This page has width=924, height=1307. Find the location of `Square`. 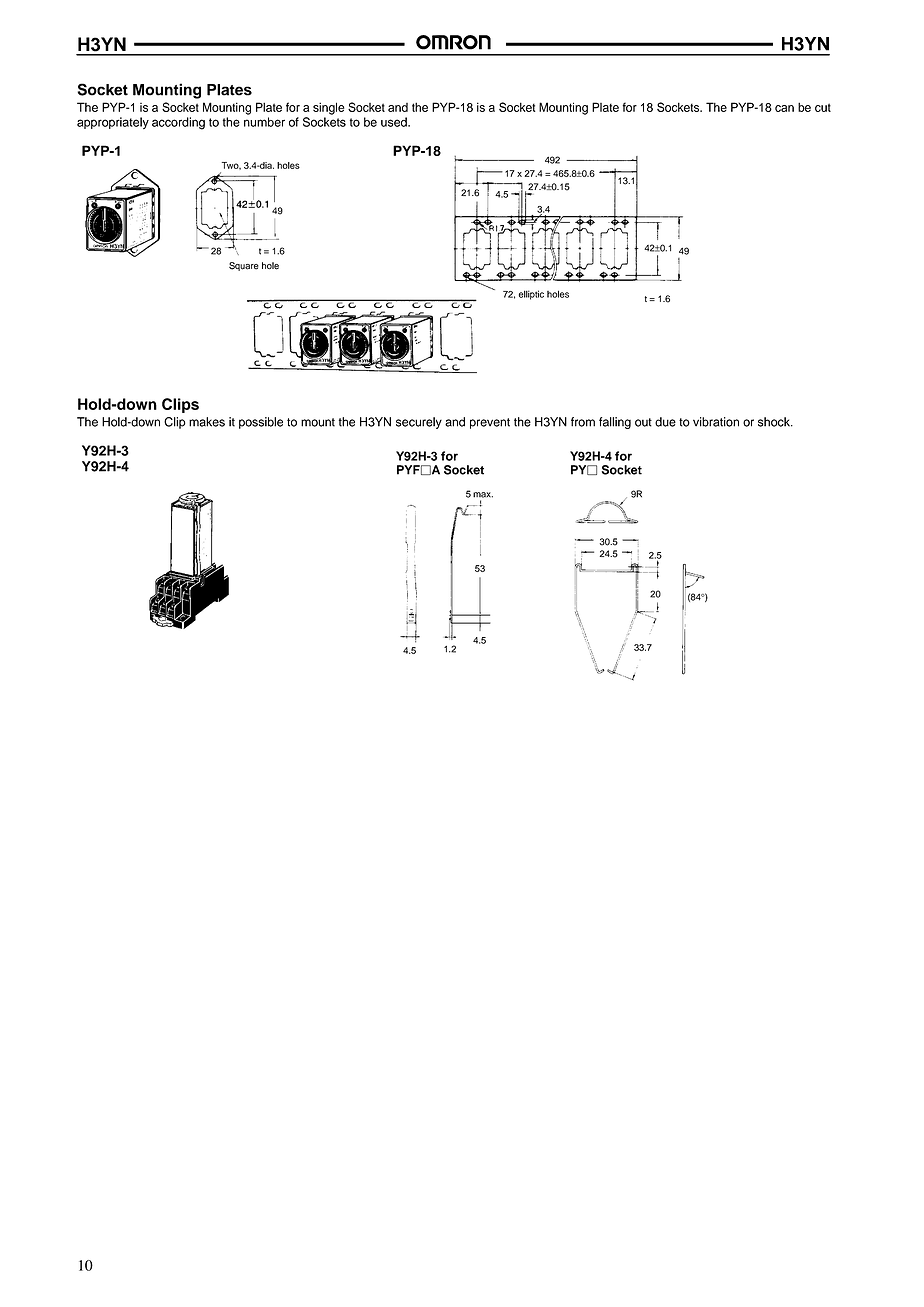

Square is located at coordinates (244, 266).
